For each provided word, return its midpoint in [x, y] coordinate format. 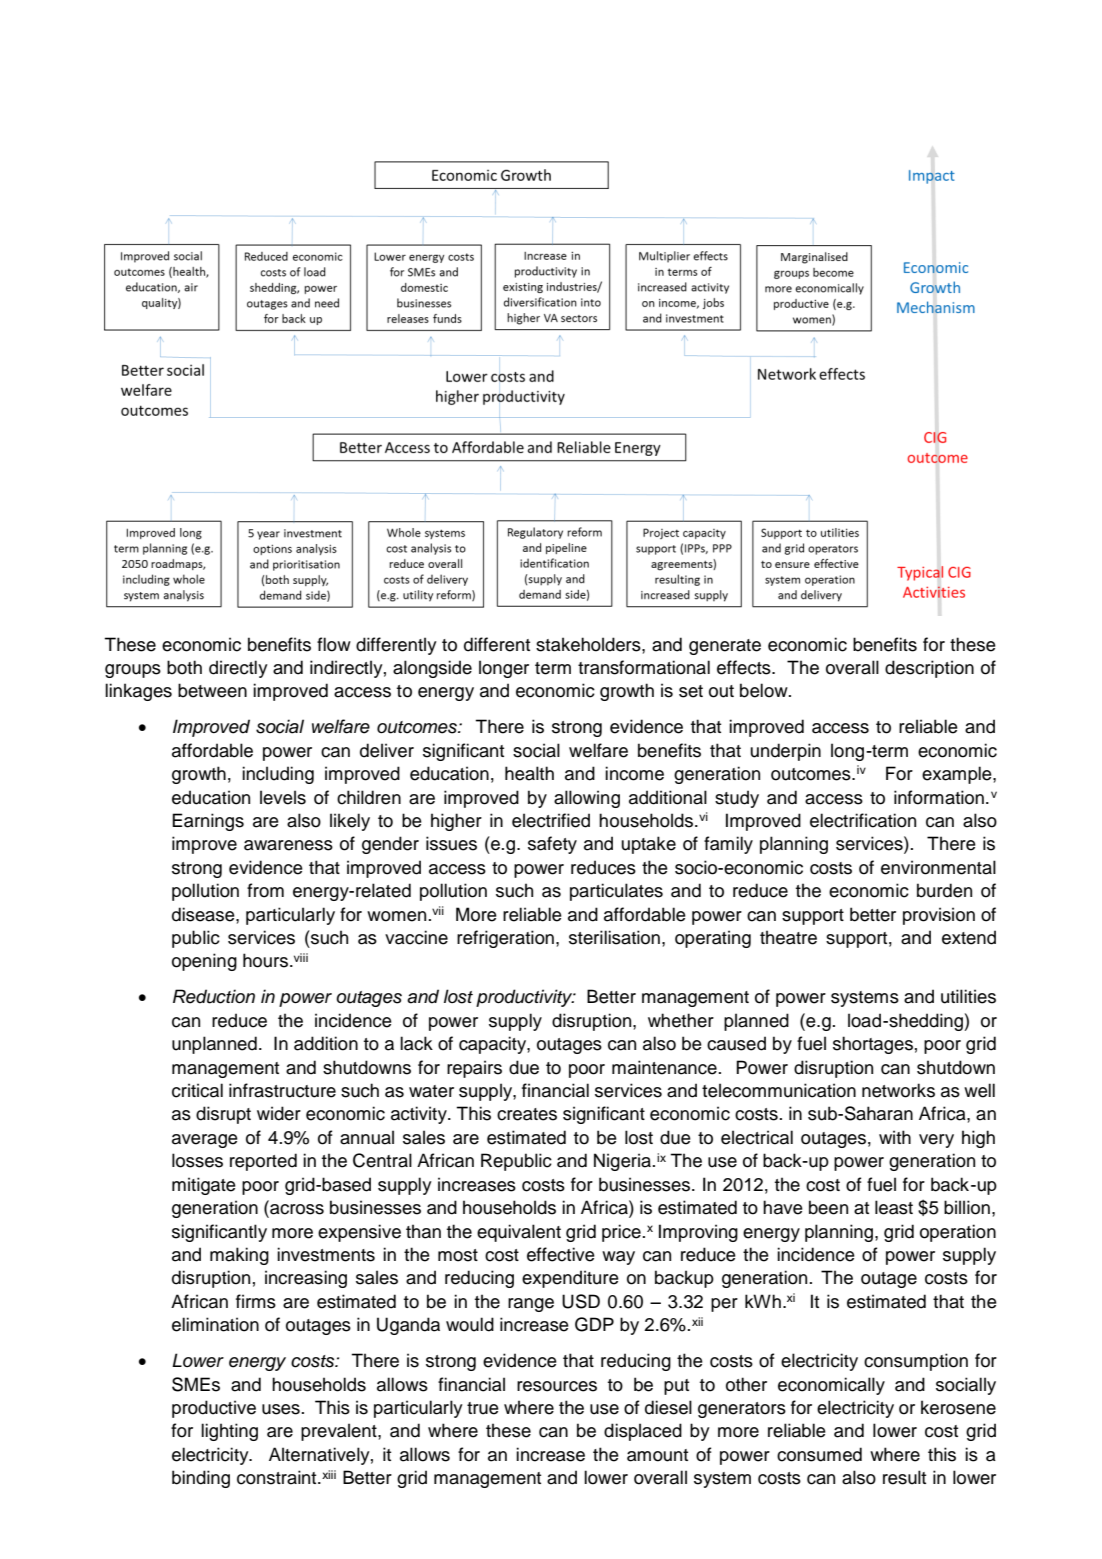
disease [204, 914]
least [894, 1207]
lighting [229, 1432]
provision [939, 916]
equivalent [519, 1233]
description [929, 669]
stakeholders [589, 644]
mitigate [204, 1186]
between [212, 690]
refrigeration [505, 939]
